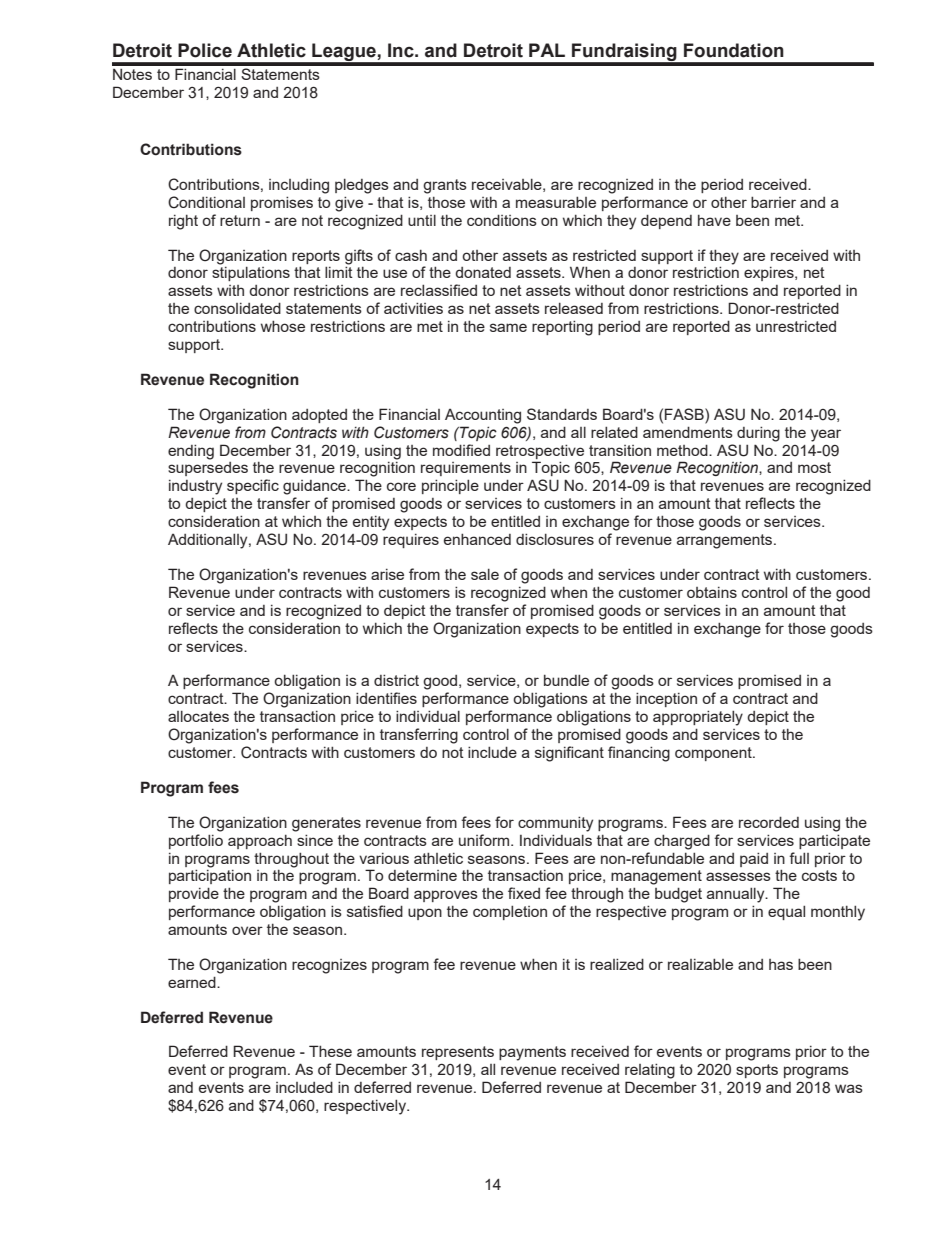 This screenshot has height=1233, width=952. I want to click on sports, so click(757, 1071).
